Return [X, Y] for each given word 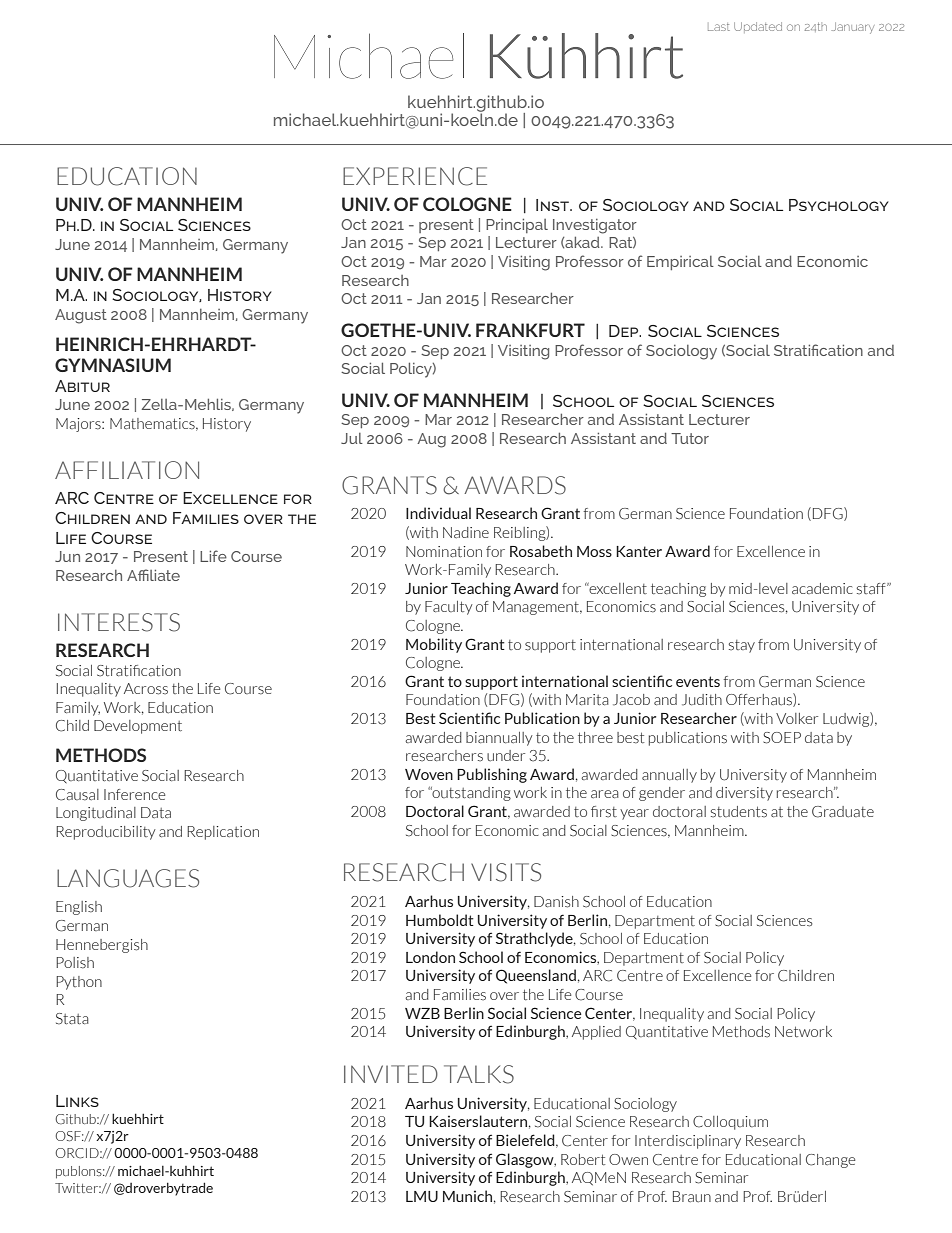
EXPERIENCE [415, 176]
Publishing [492, 775]
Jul [352, 438]
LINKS [77, 1101]
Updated [758, 27]
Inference [134, 794]
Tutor [690, 438]
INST [553, 205]
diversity [744, 794]
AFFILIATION [127, 470]
